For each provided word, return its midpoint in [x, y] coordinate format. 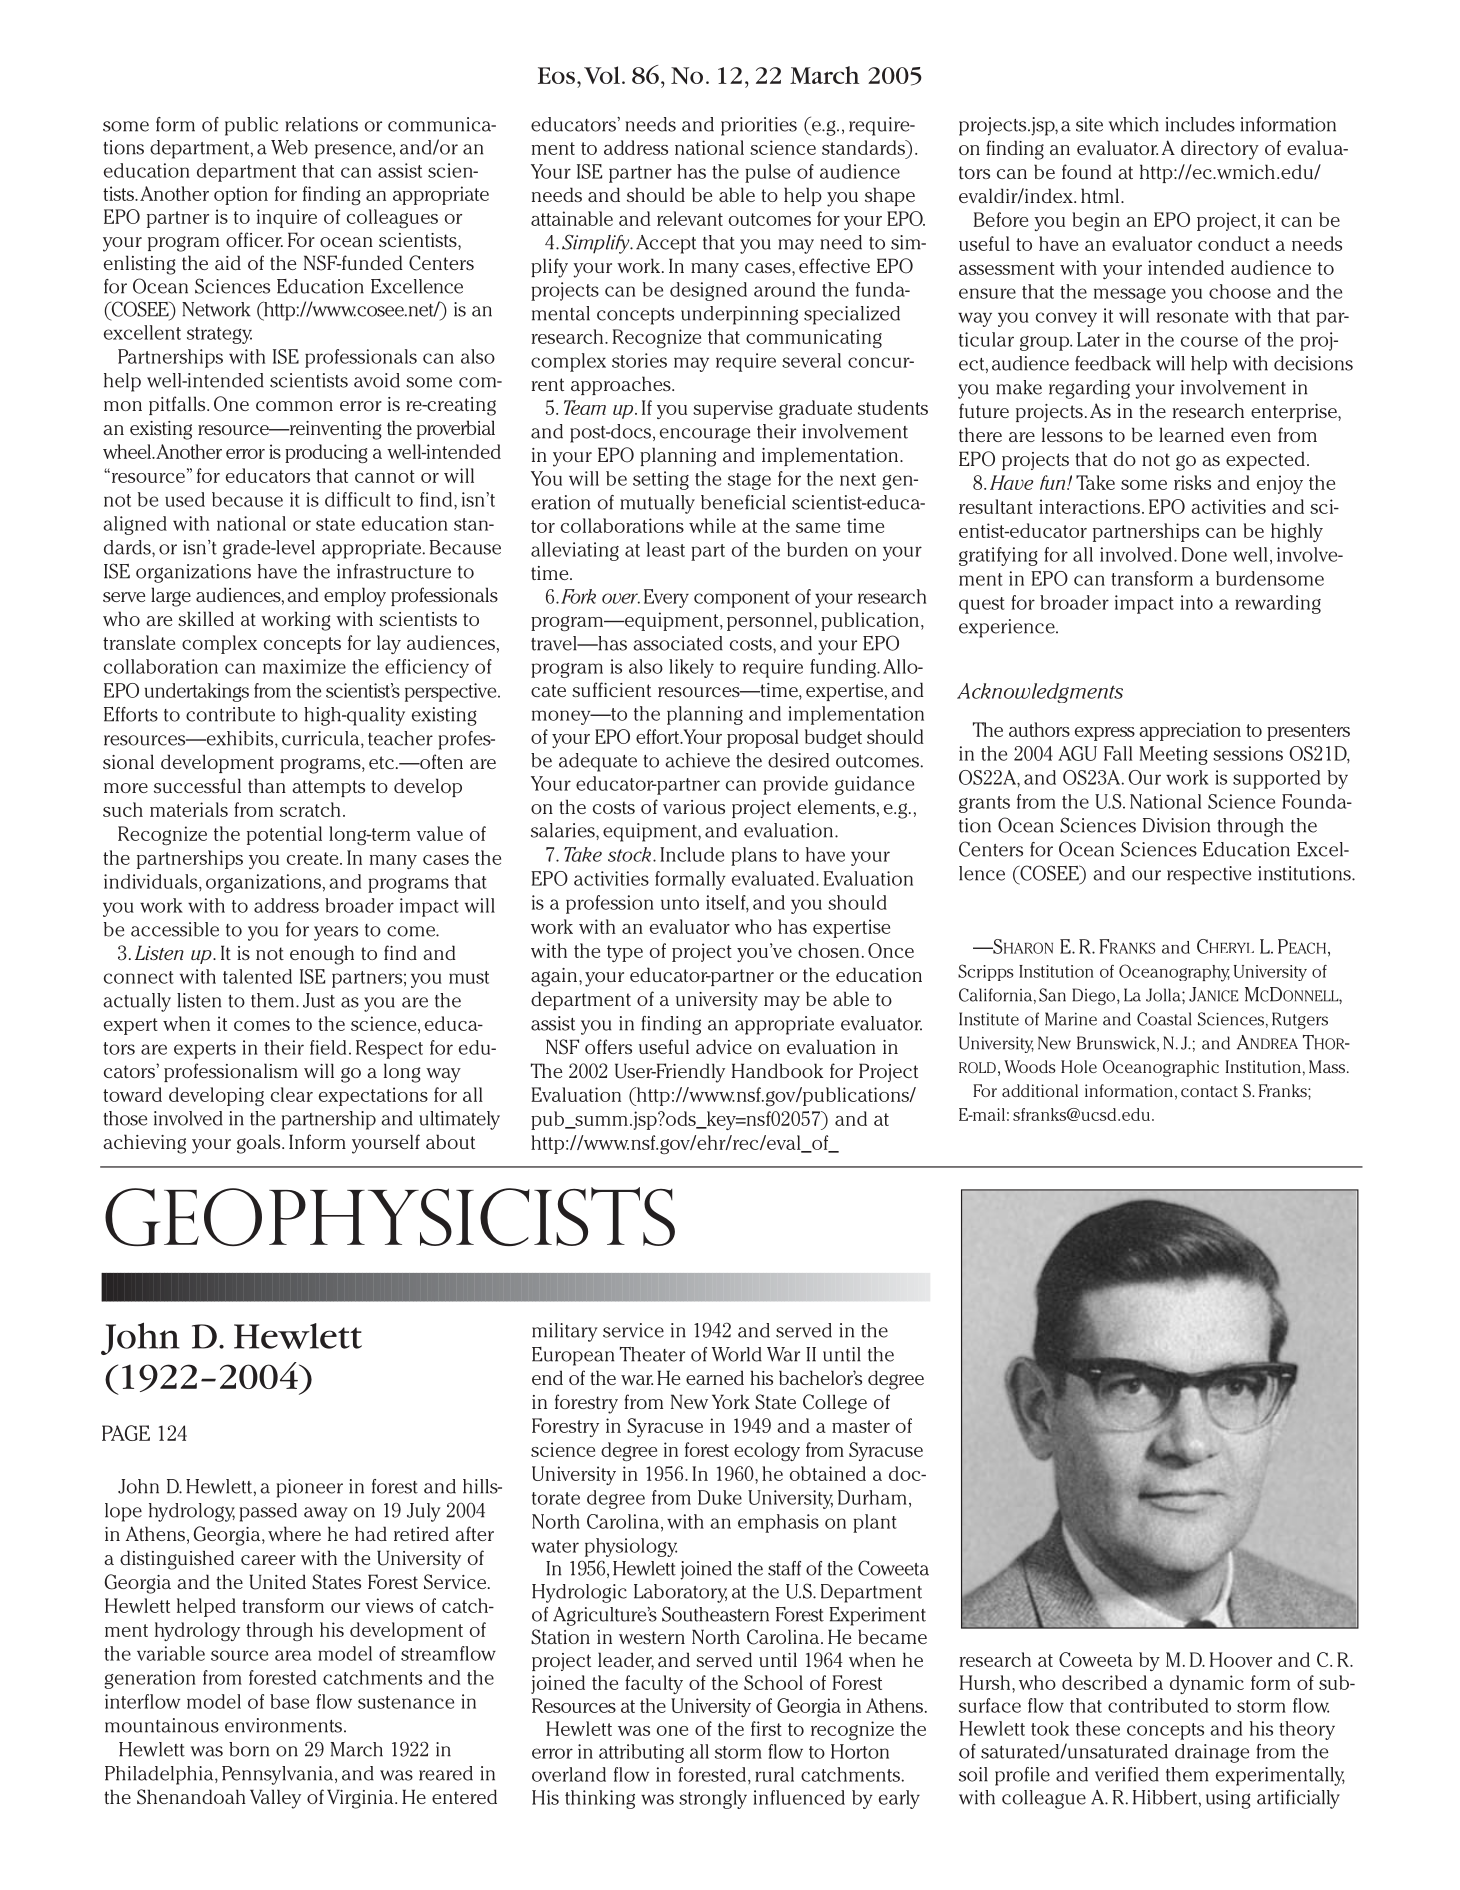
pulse [767, 173]
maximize [304, 666]
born [249, 1749]
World [737, 1354]
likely [691, 668]
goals [260, 1144]
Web [289, 147]
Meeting [1173, 755]
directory [1220, 150]
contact [1209, 1091]
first [766, 1728]
